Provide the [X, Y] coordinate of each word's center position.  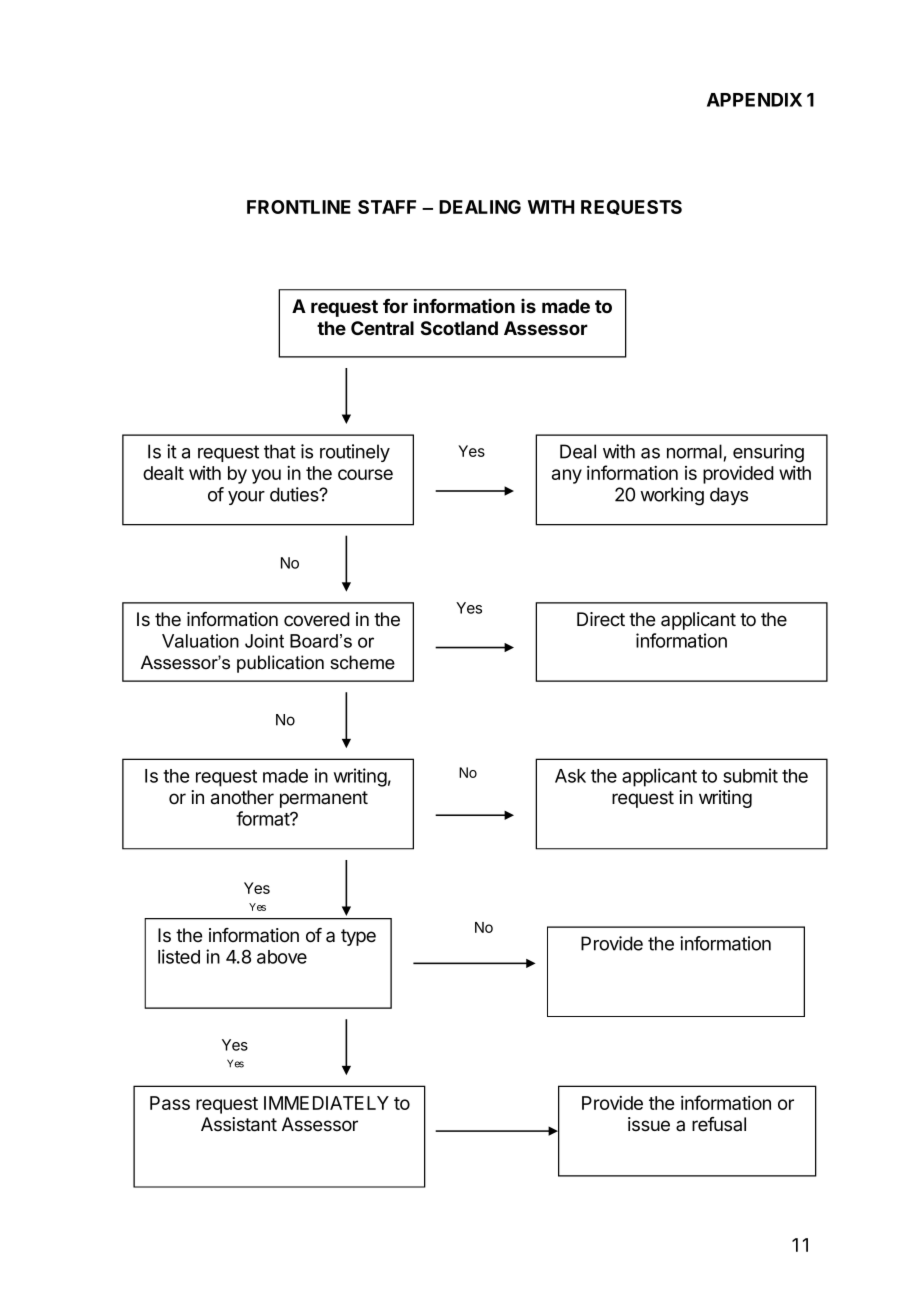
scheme [362, 662]
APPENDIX [754, 100]
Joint [264, 641]
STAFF [387, 207]
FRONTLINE [299, 207]
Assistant [239, 1124]
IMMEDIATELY [326, 1103]
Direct [601, 619]
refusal [719, 1124]
